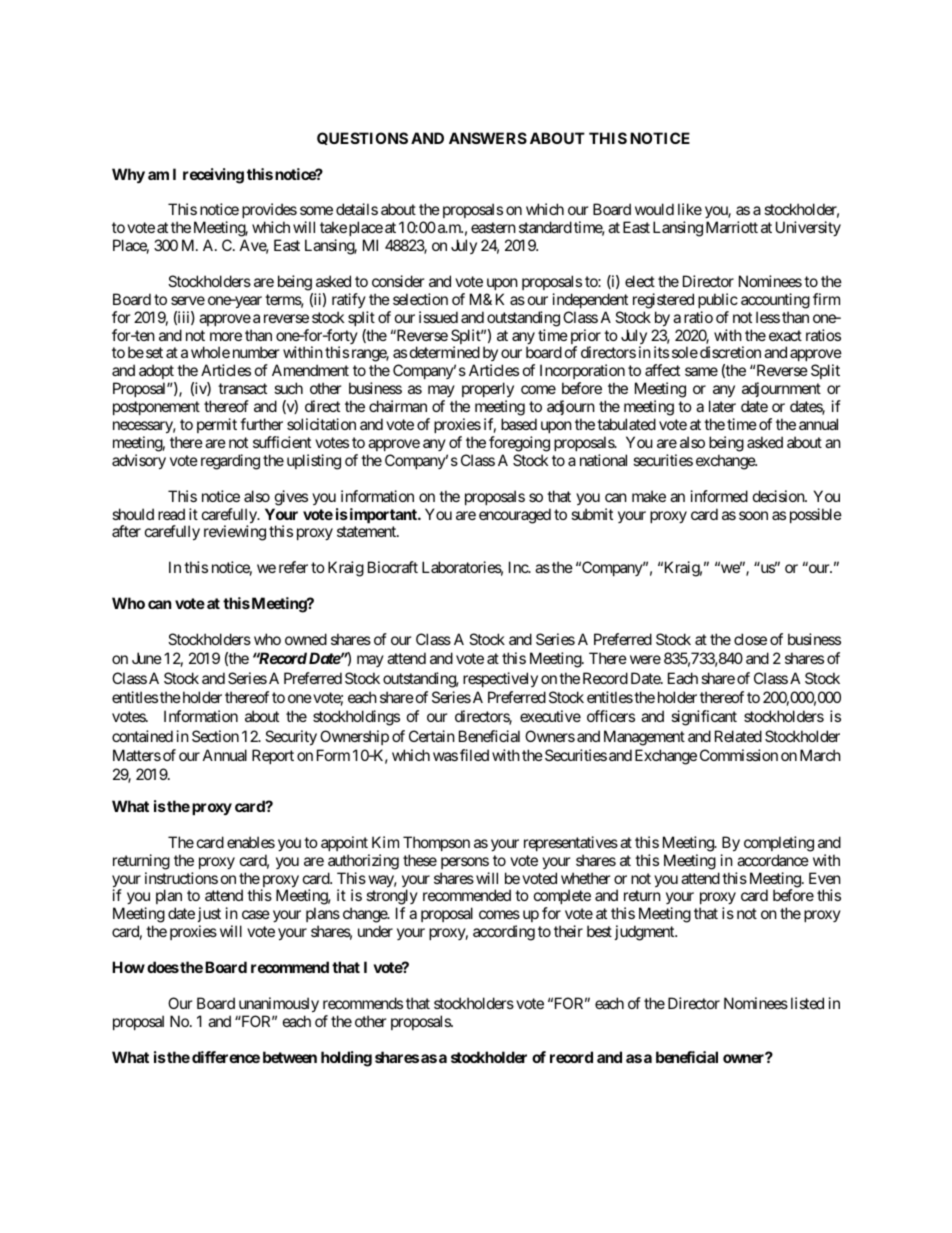  Describe the element at coordinates (226, 1057) in the image. I see `difference` at that location.
